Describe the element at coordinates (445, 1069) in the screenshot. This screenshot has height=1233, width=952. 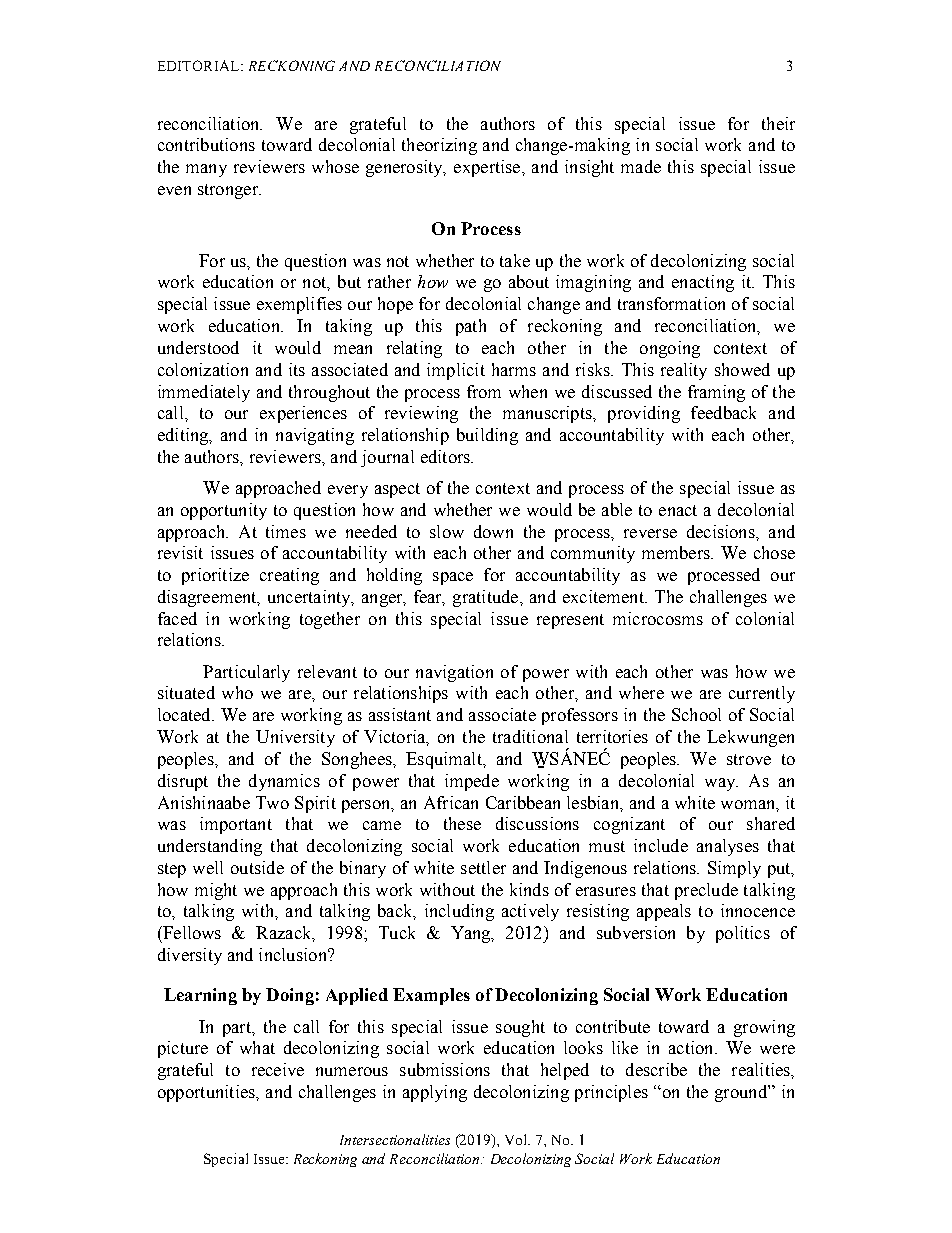
I see `submissions` at that location.
